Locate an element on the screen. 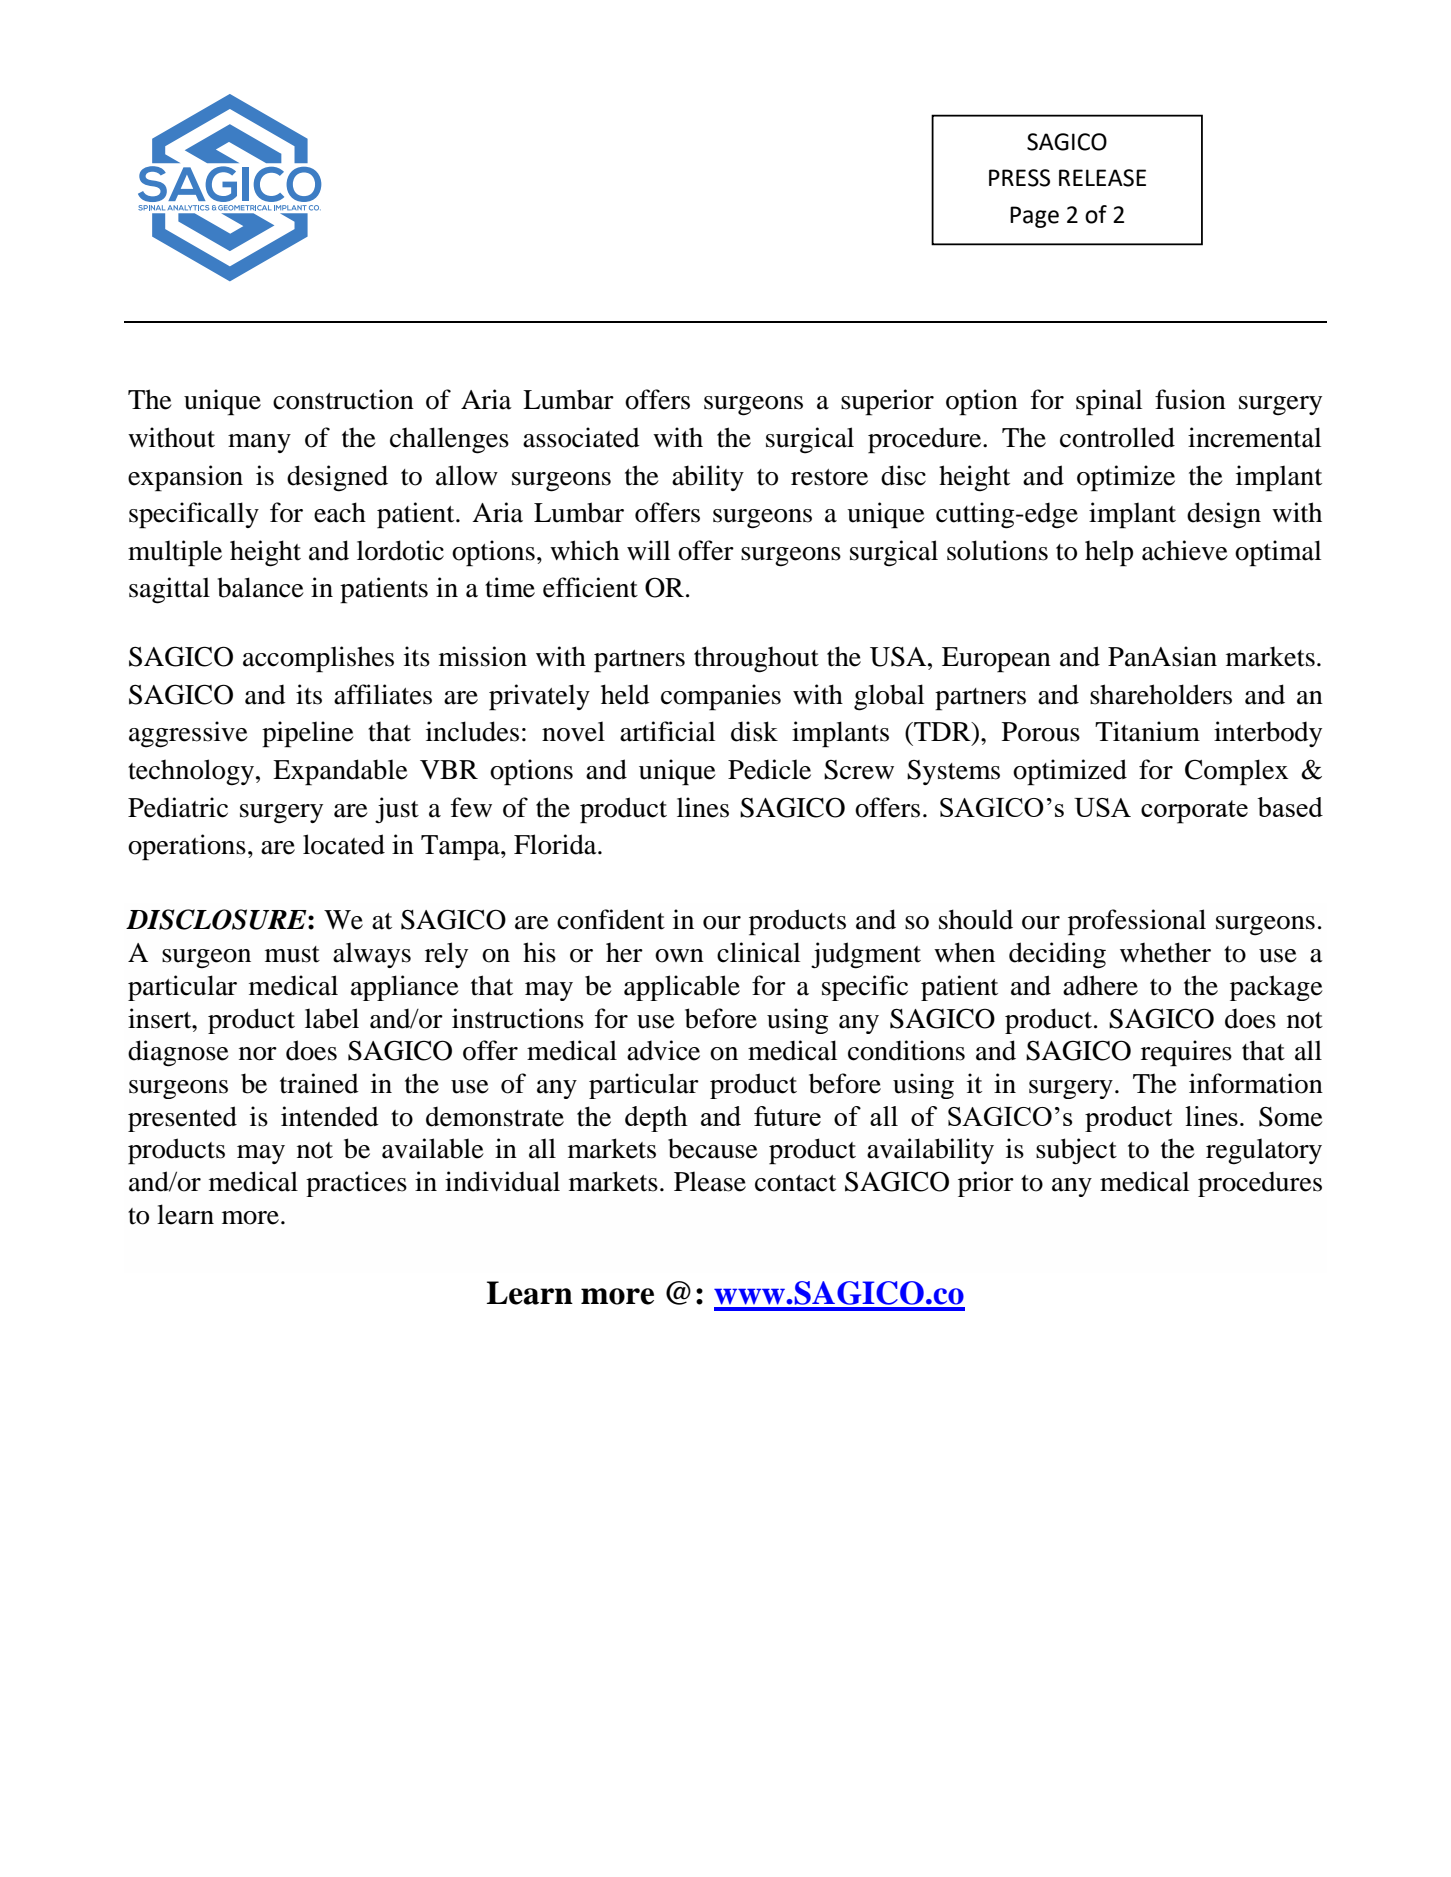 This screenshot has width=1451, height=1877. PRESS is located at coordinates (1019, 178).
